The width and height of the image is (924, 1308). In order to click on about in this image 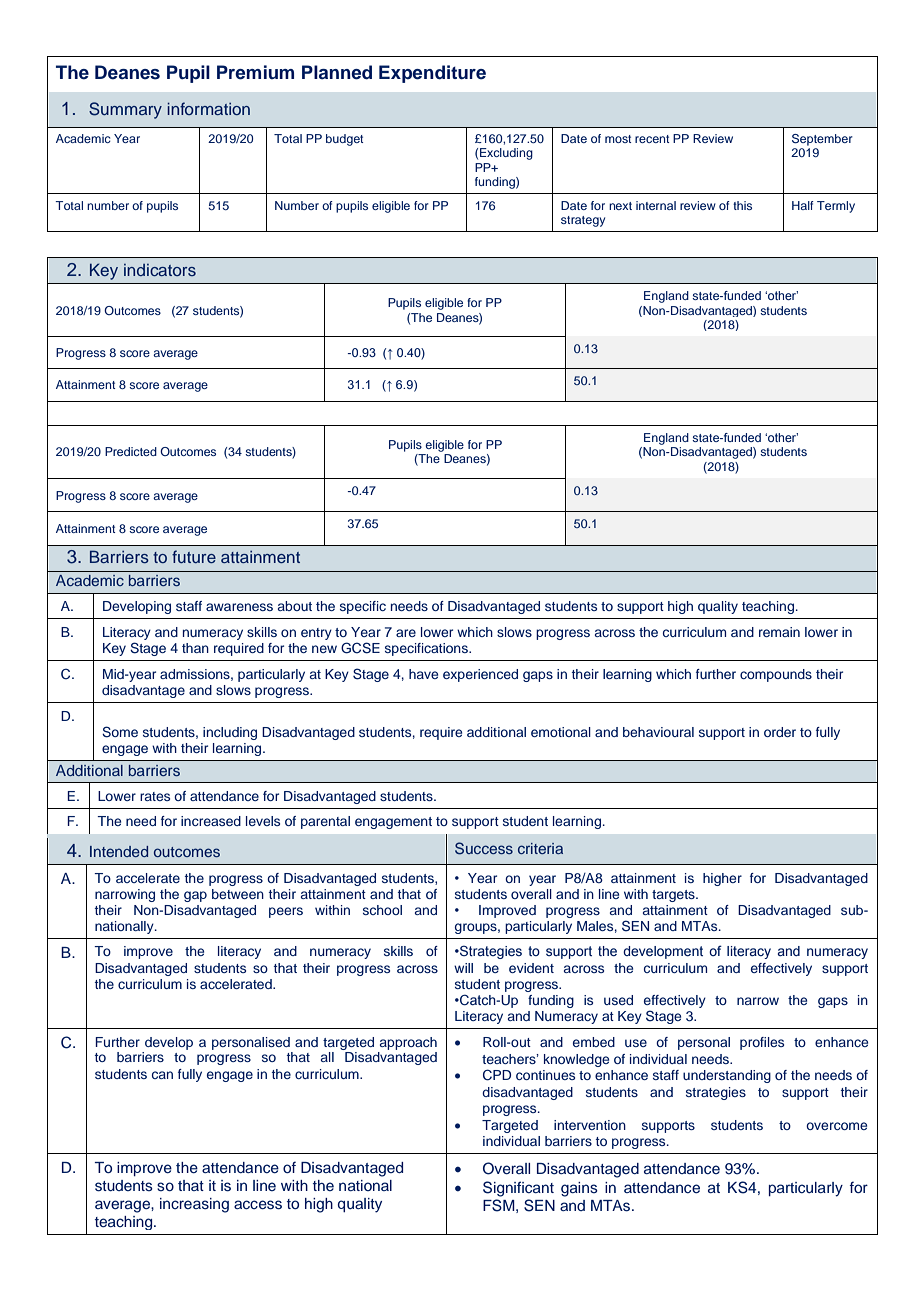, I will do `click(295, 606)`.
